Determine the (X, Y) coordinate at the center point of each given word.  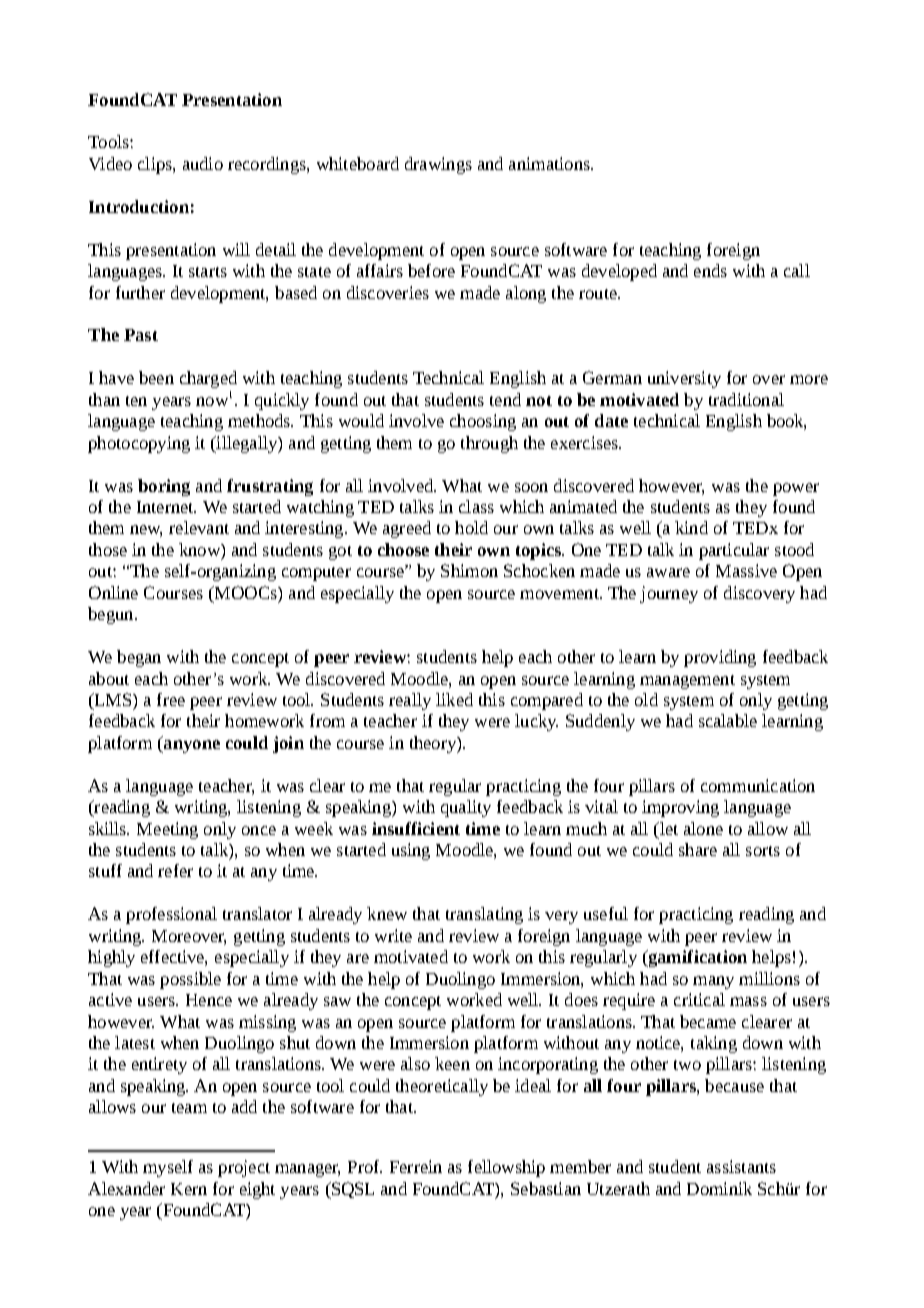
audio (203, 163)
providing (720, 658)
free (171, 699)
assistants (741, 1166)
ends (710, 270)
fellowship (506, 1168)
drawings (438, 165)
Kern (189, 1189)
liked (454, 699)
